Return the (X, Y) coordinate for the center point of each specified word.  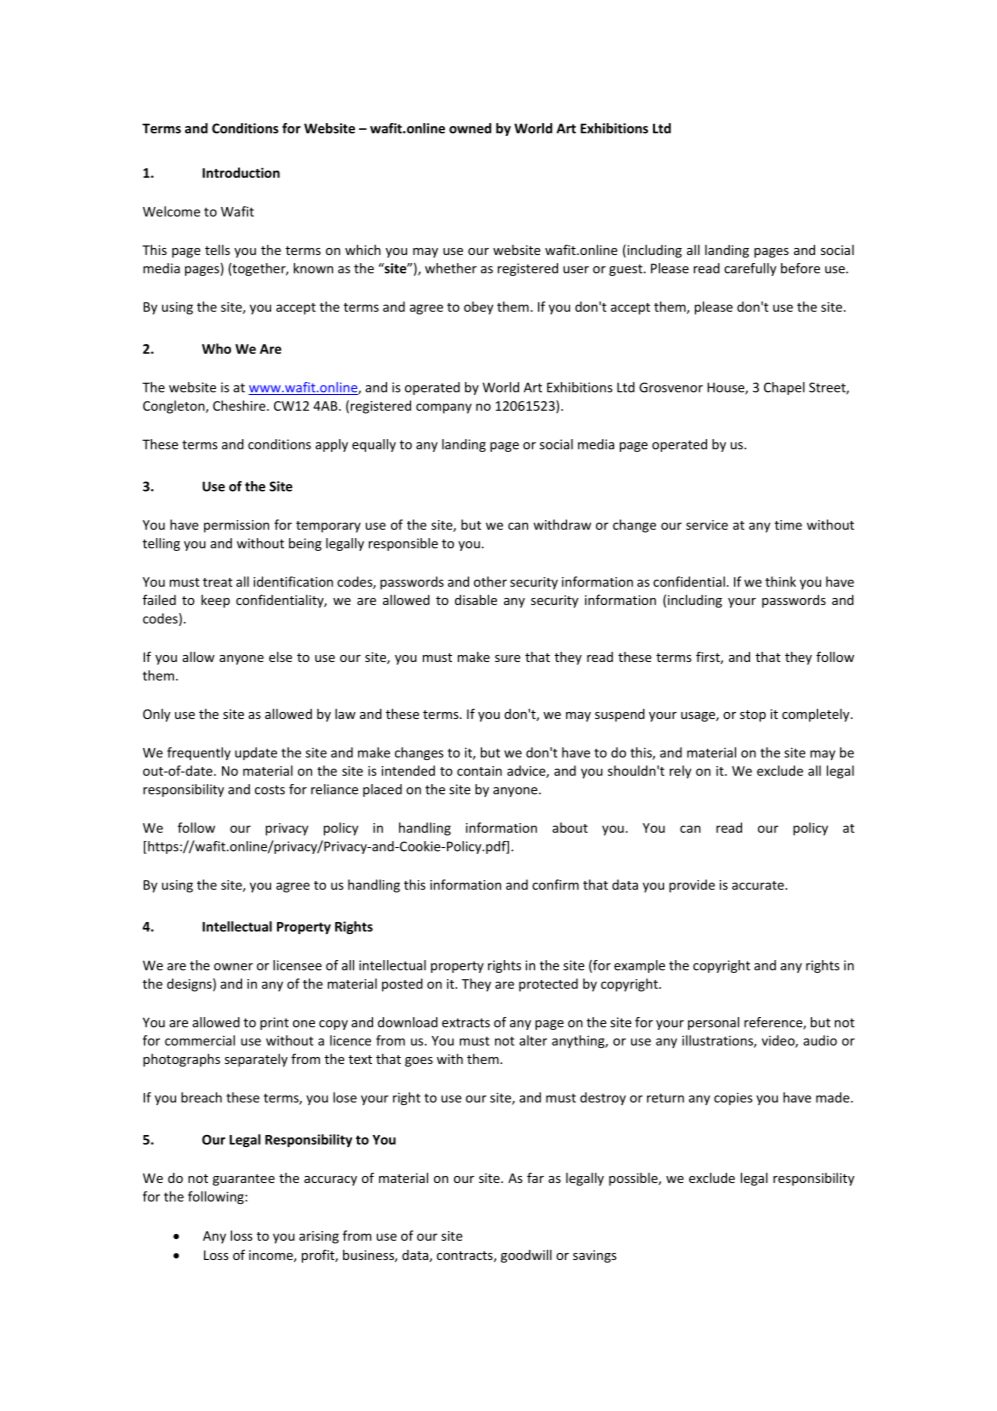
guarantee (244, 1180)
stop (753, 716)
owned (470, 128)
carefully (750, 269)
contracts (466, 1256)
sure (508, 658)
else (280, 656)
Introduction (241, 172)
